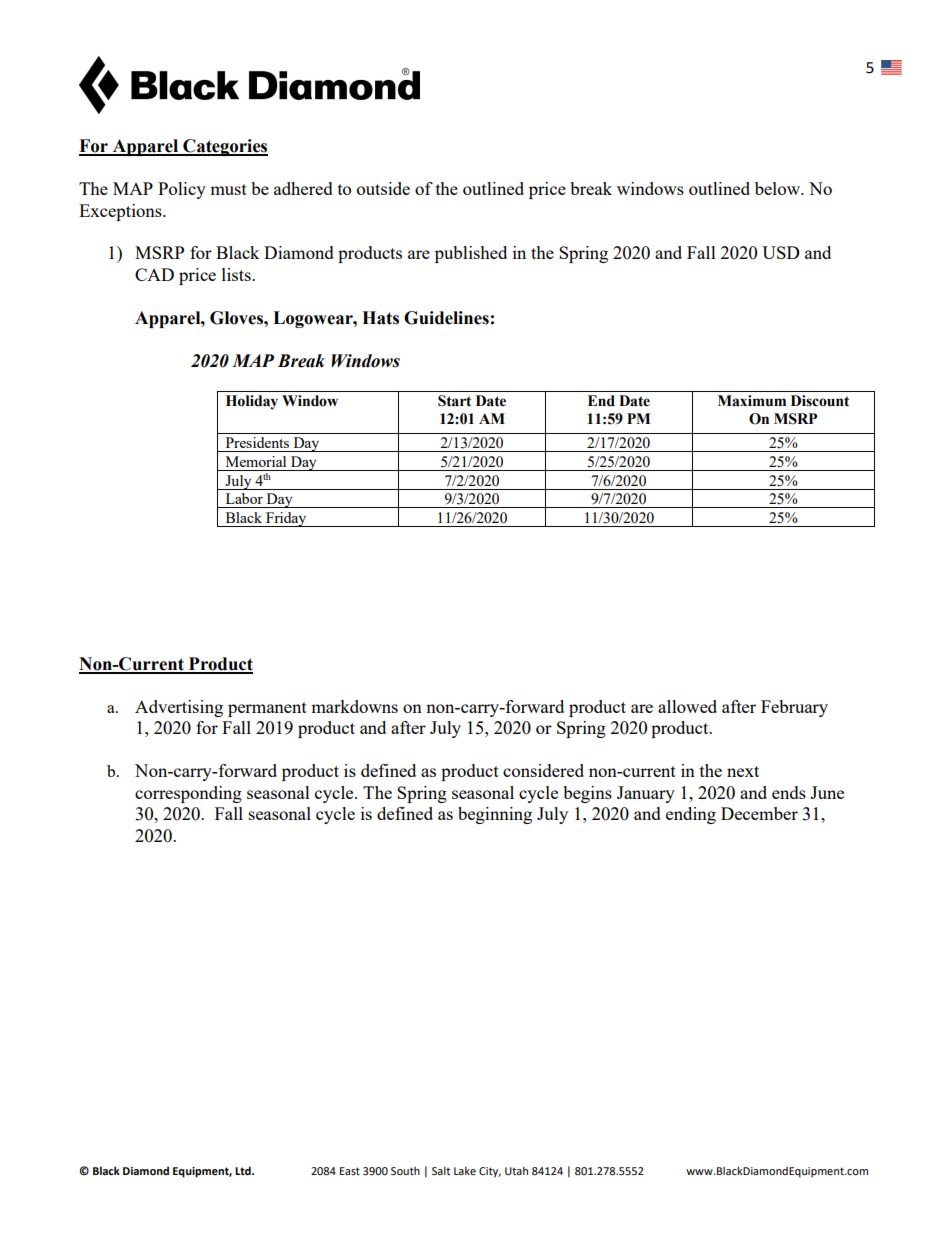  Describe the element at coordinates (286, 519) in the screenshot. I see `Friday` at that location.
